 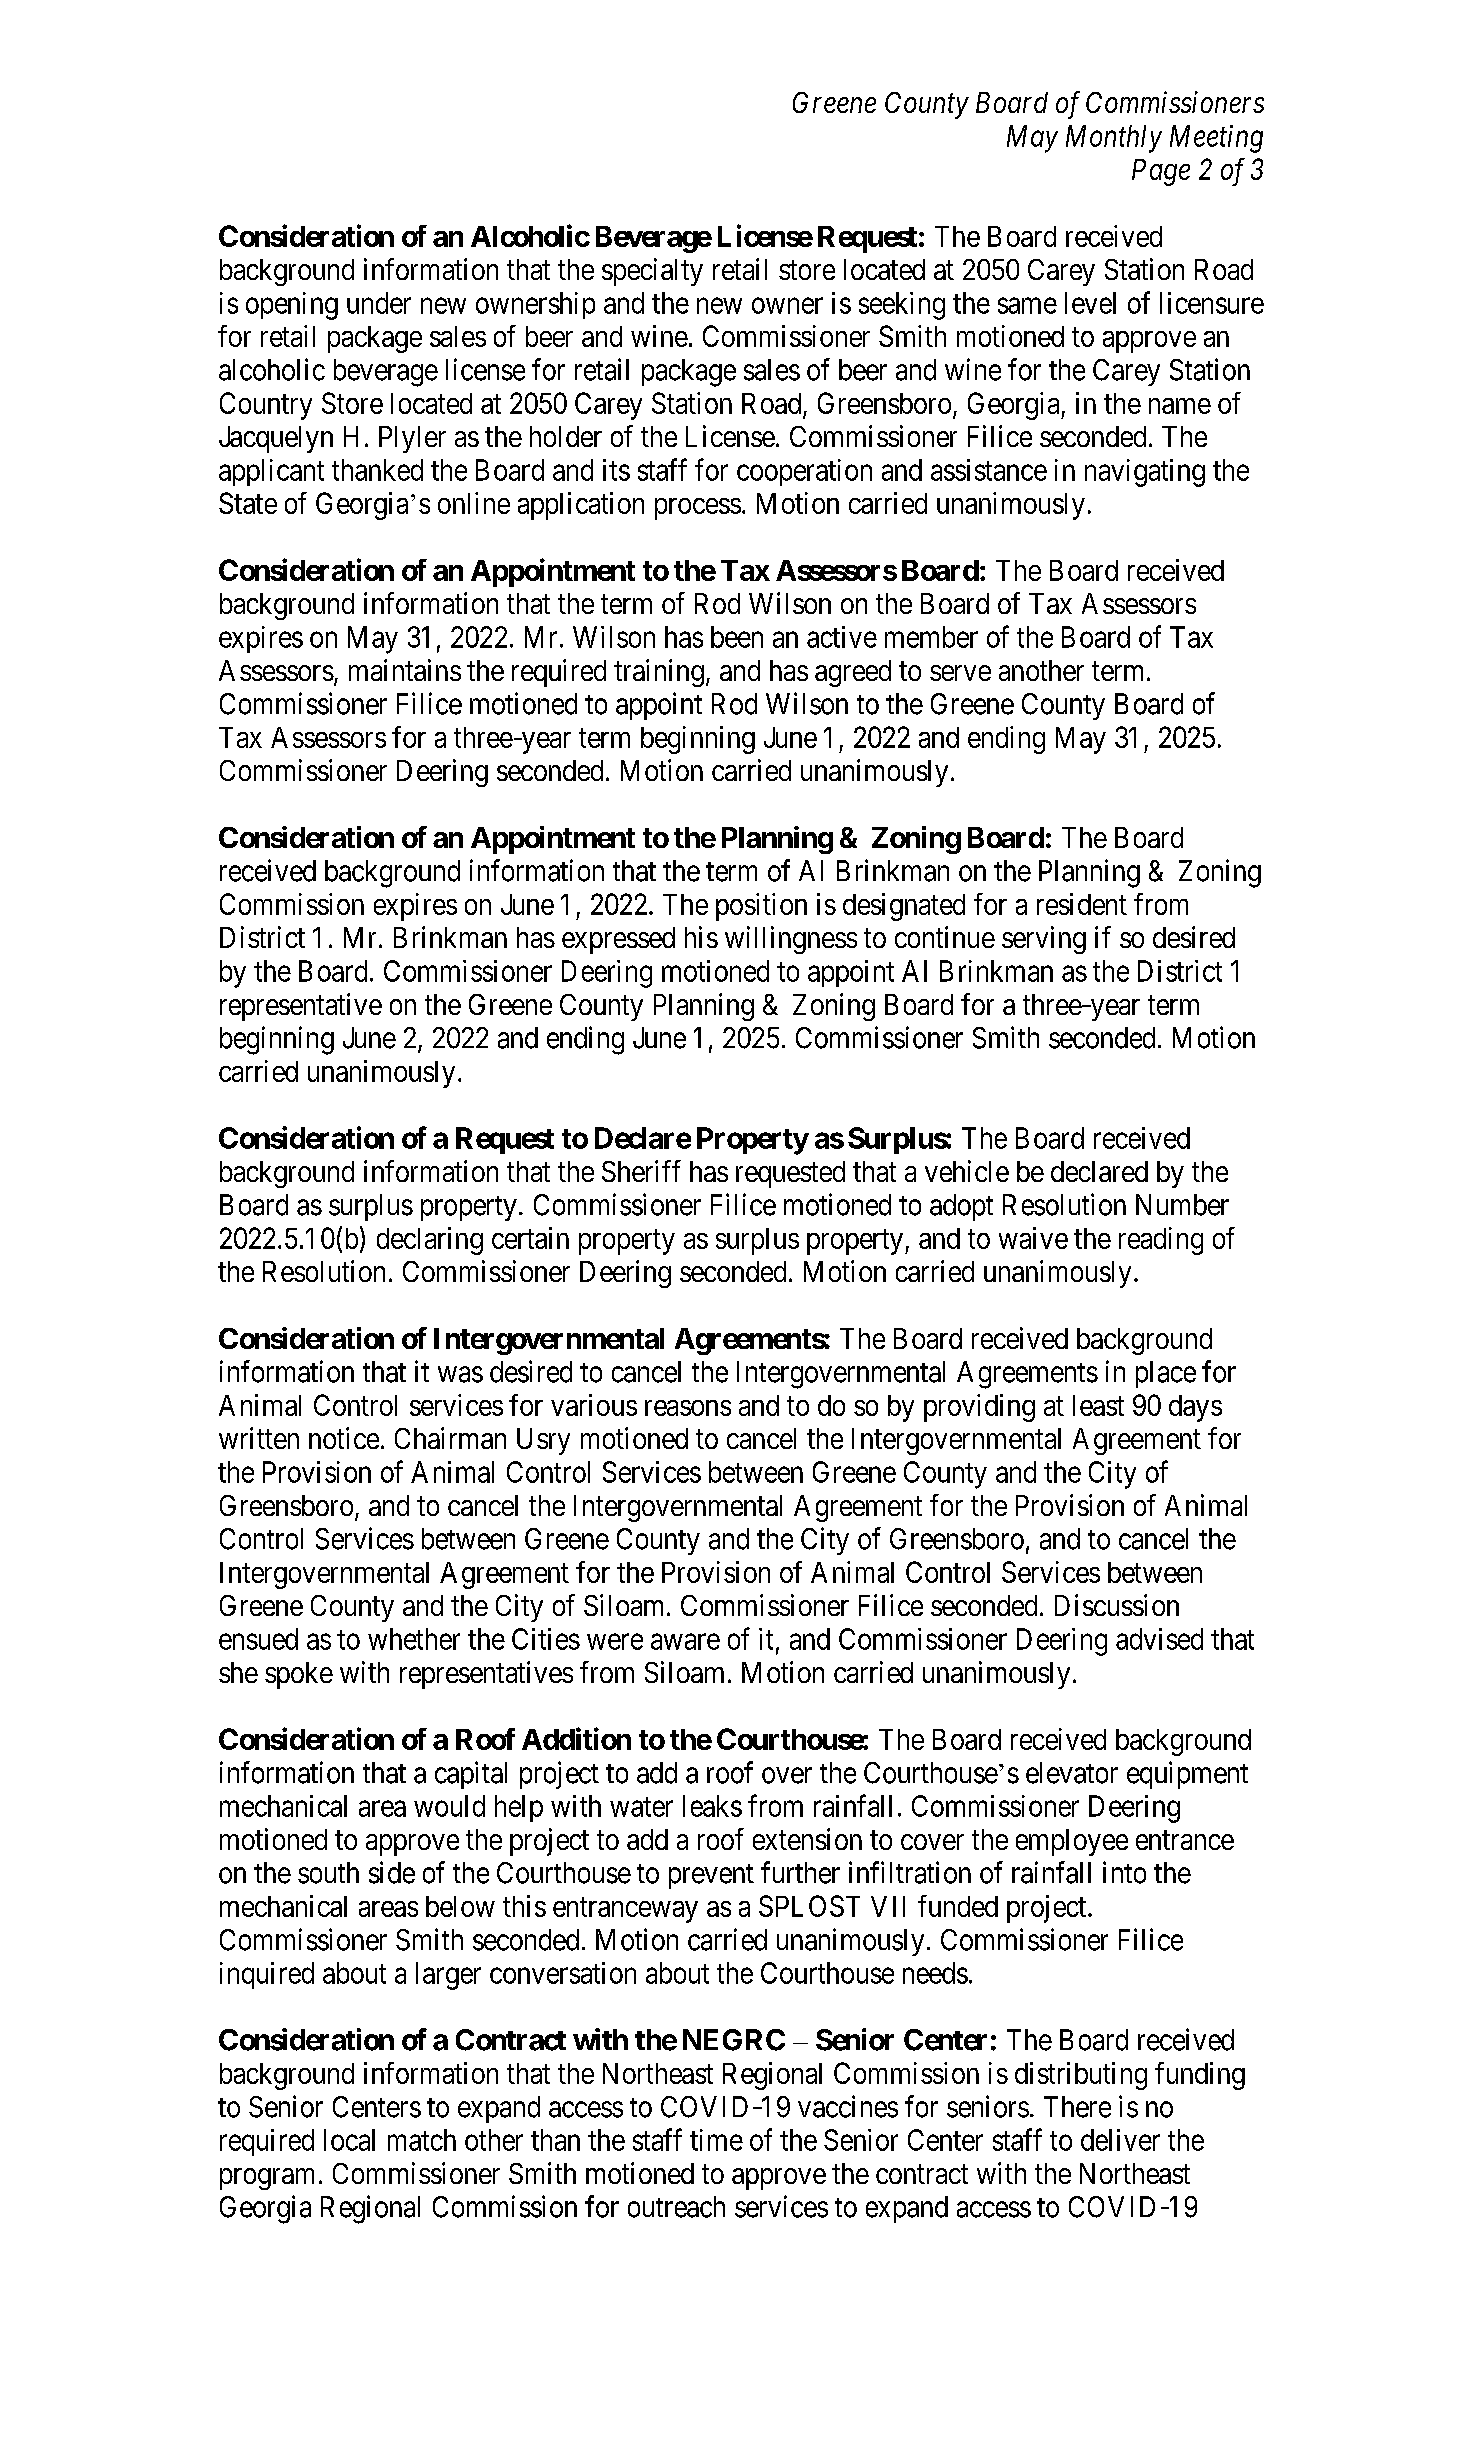 I want to click on expressed, so click(x=618, y=940).
